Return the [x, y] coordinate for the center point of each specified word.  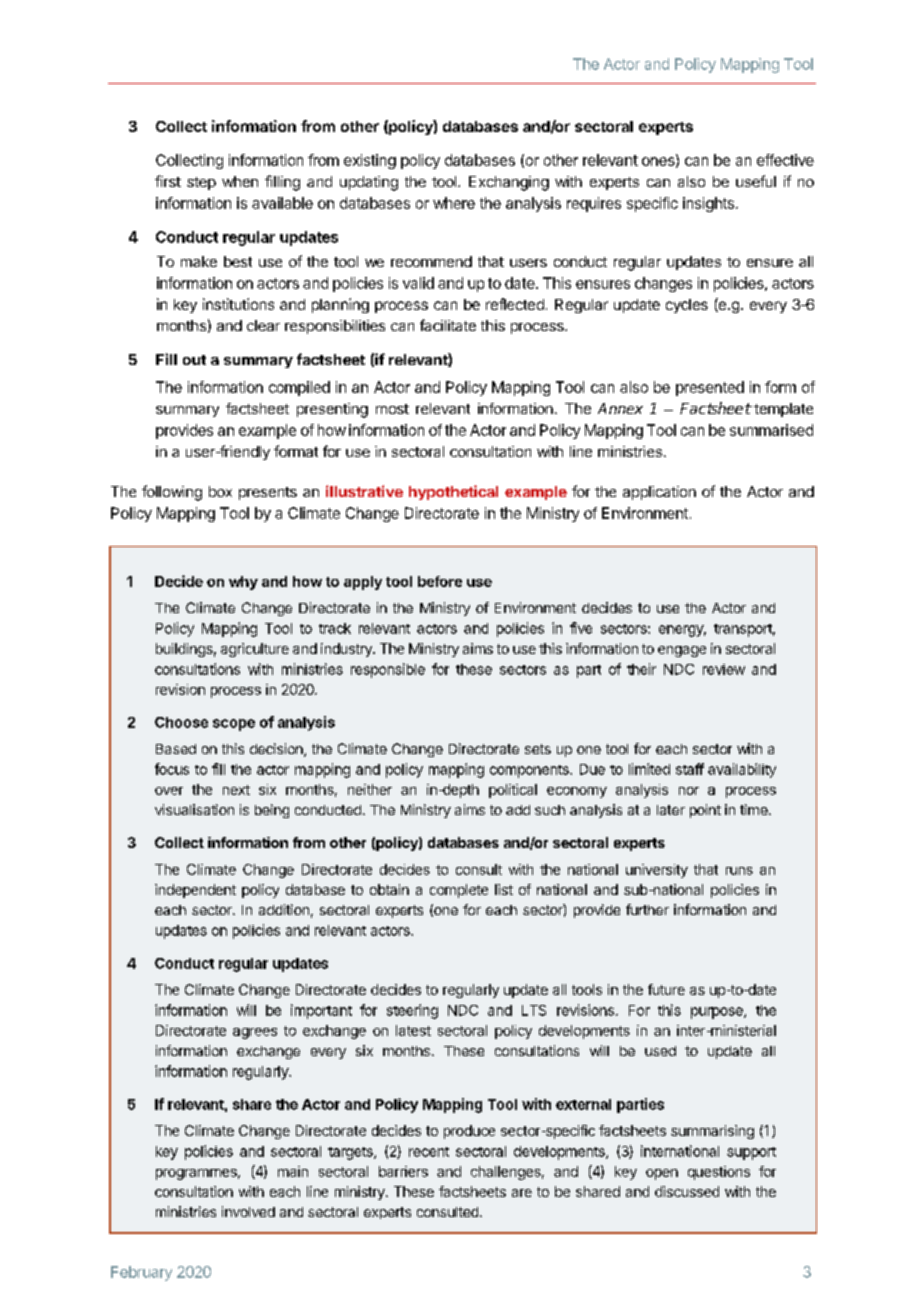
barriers [403, 1171]
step [201, 183]
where [454, 203]
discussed [687, 1191]
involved [248, 1211]
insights [708, 204]
